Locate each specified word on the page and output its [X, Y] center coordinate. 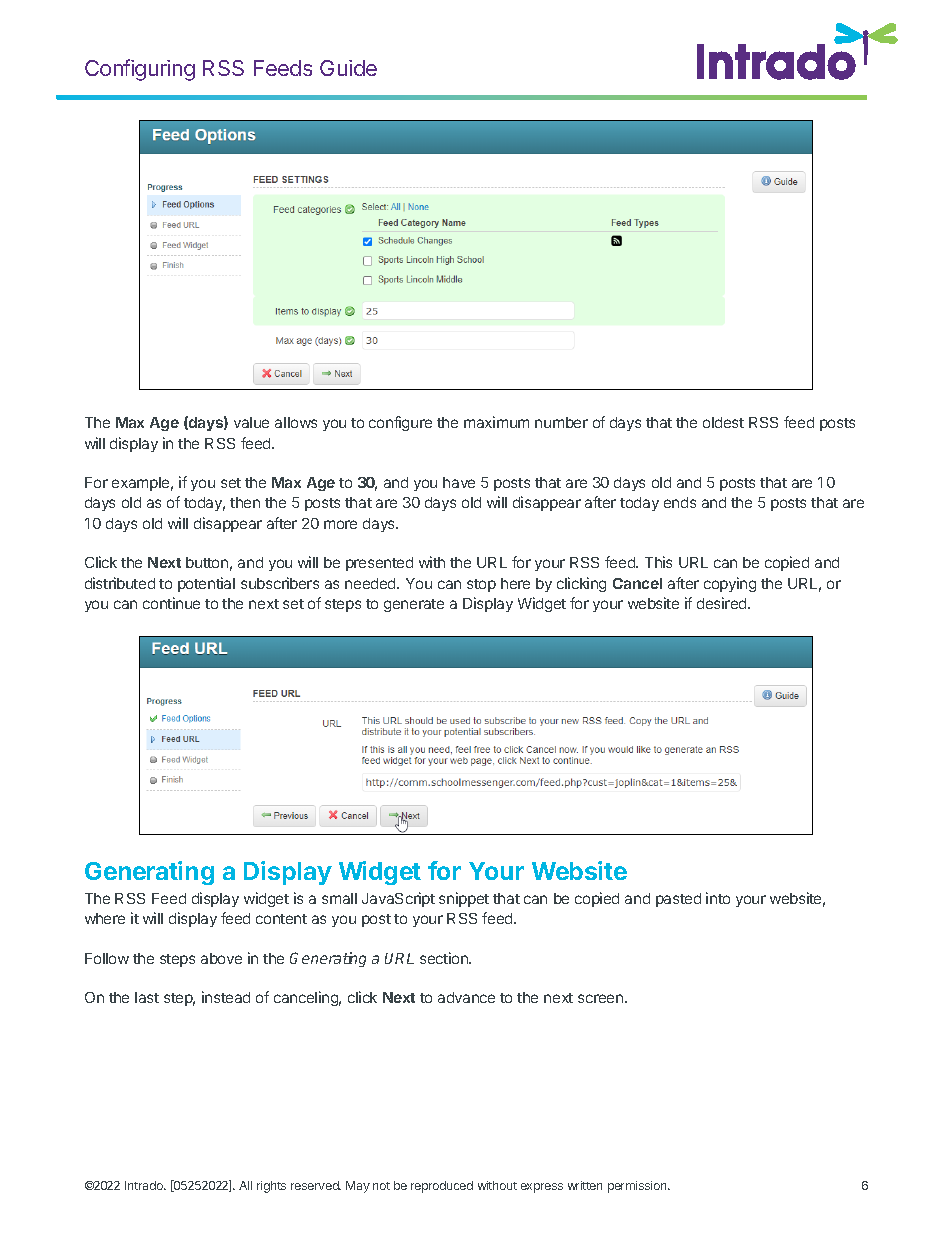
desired [723, 603]
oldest [723, 422]
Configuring [140, 70]
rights [271, 1187]
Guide [348, 68]
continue [171, 603]
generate [414, 605]
